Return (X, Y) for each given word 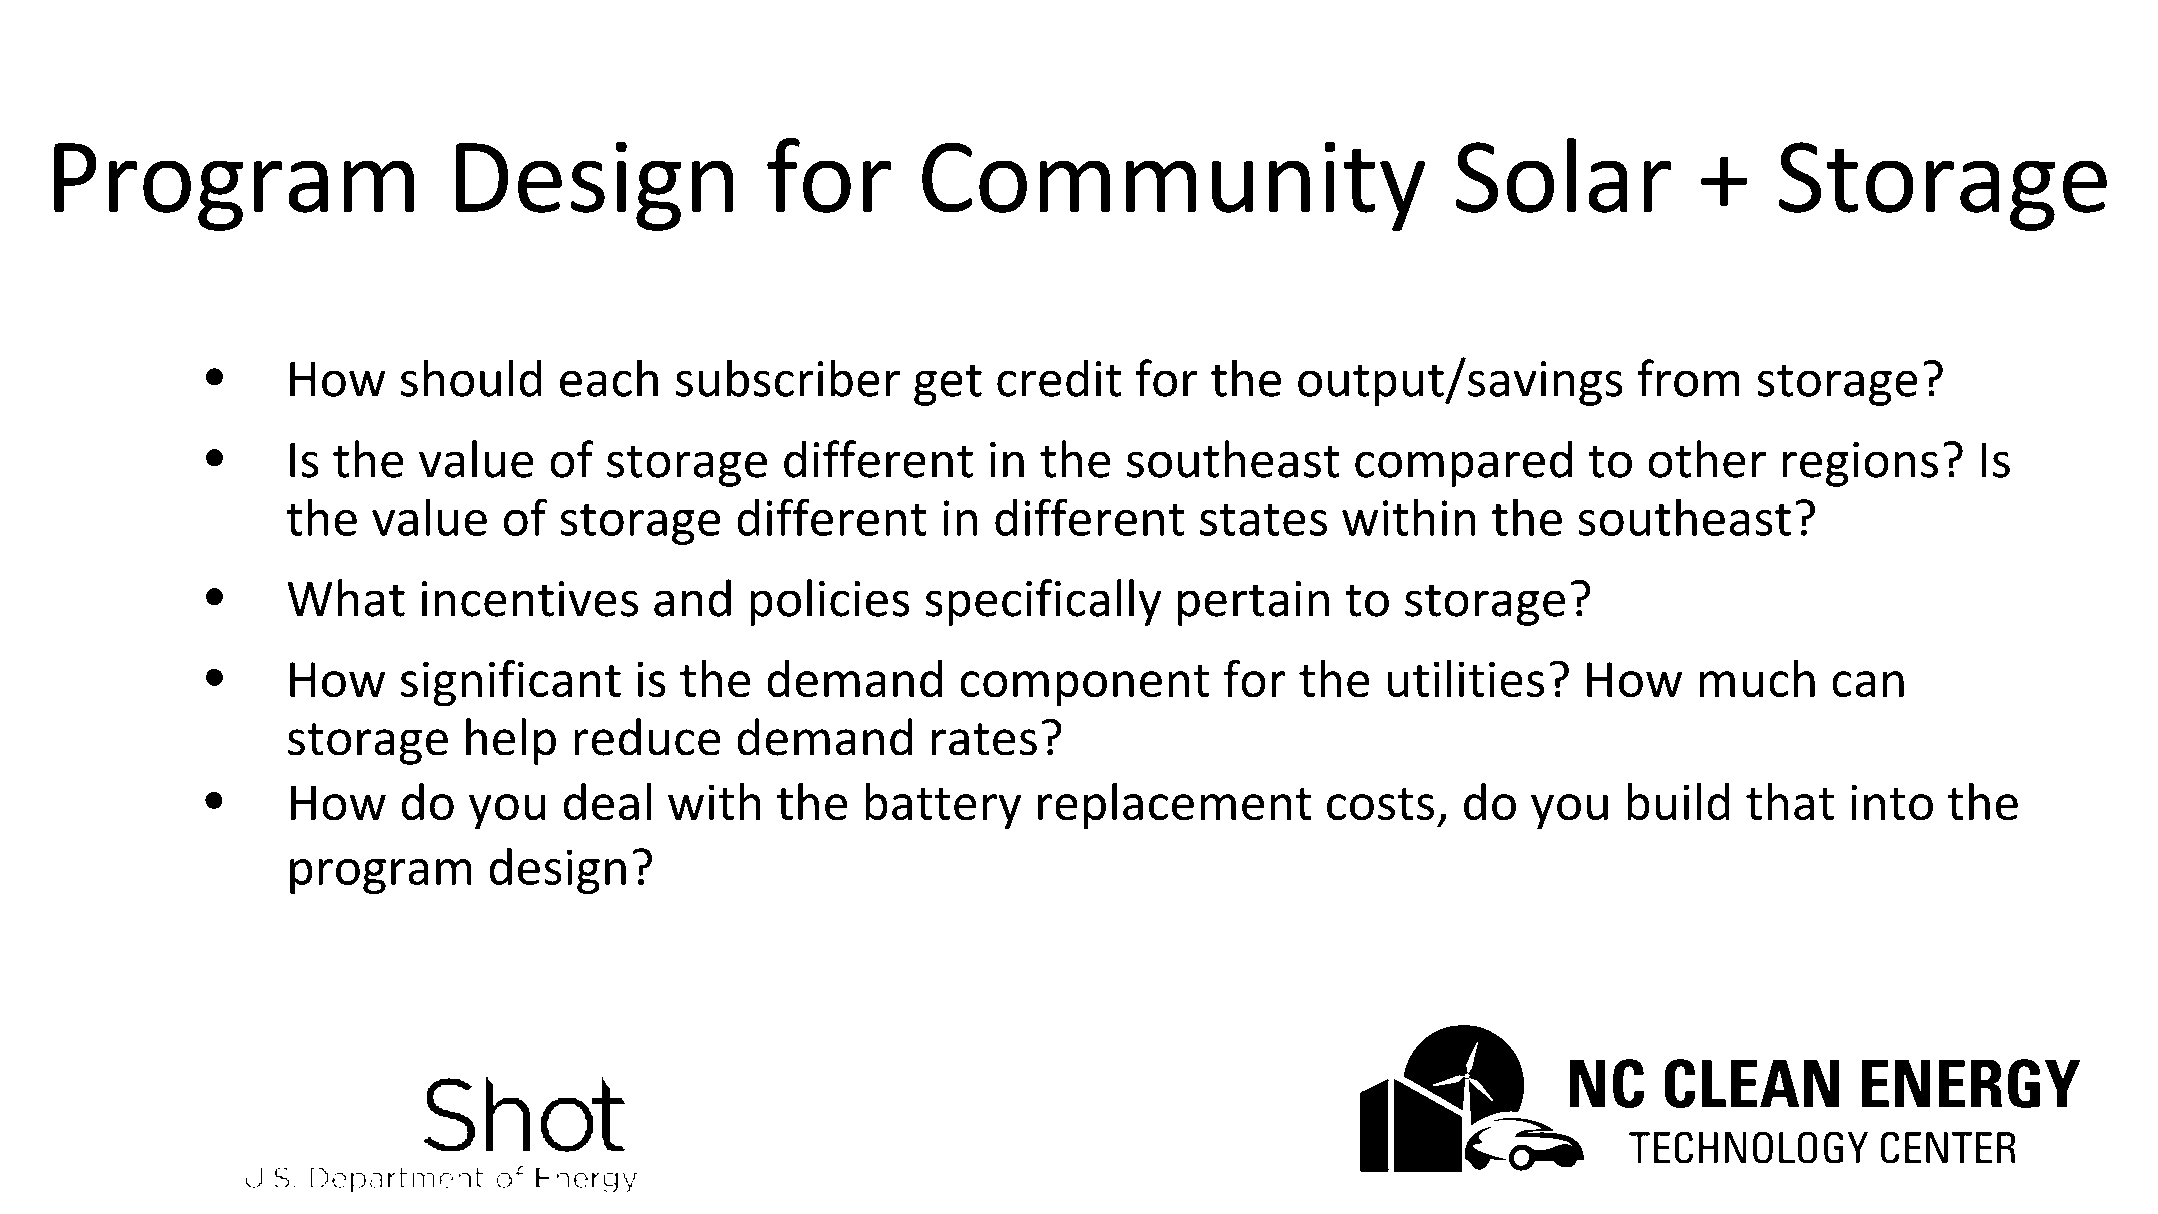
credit (1059, 378)
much (1757, 679)
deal (607, 802)
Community (1174, 186)
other (1707, 459)
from (1688, 378)
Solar (1564, 175)
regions (1860, 464)
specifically (1043, 602)
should (471, 378)
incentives (530, 599)
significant (511, 683)
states (1263, 520)
